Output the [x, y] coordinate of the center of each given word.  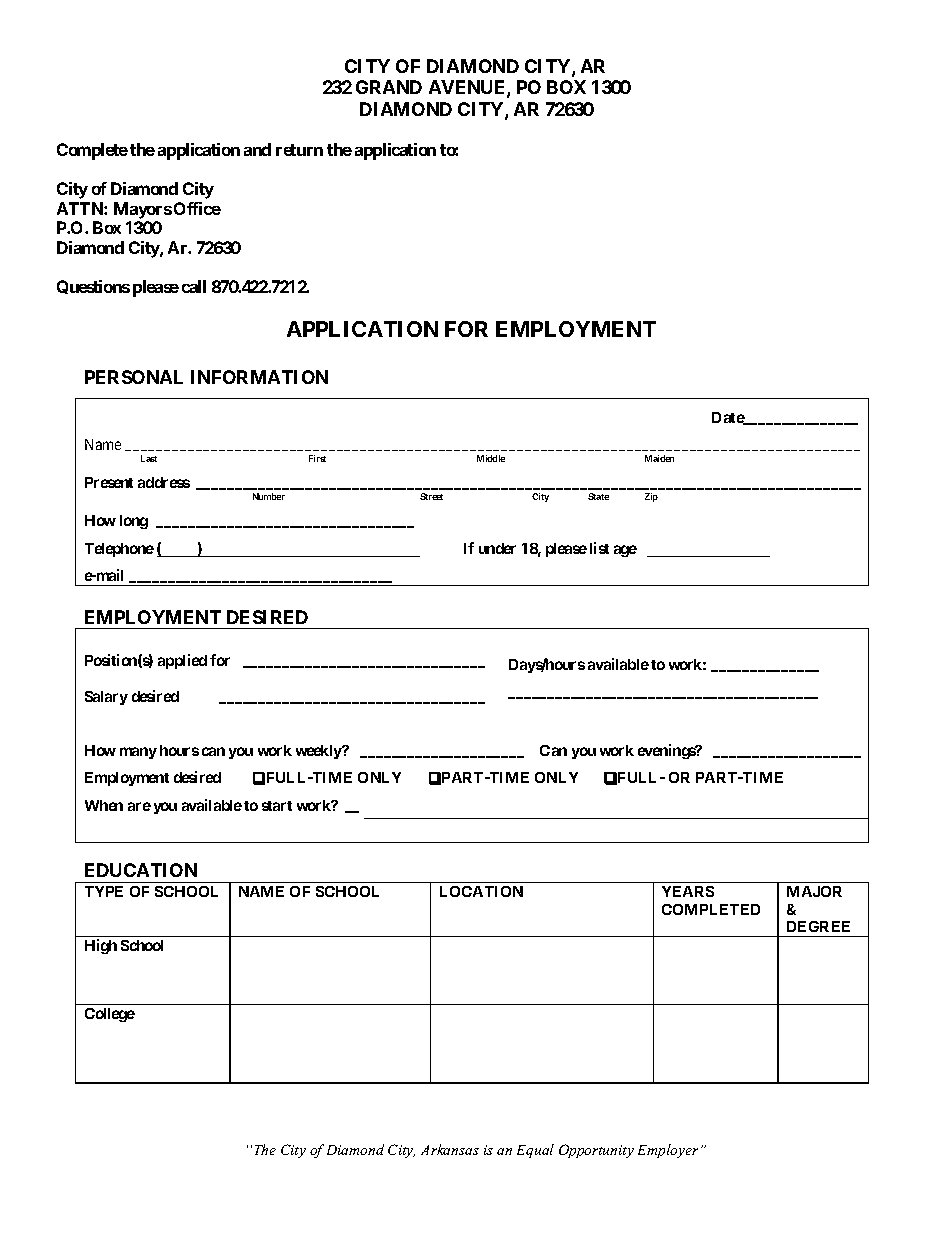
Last [149, 458]
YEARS [688, 891]
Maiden [659, 458]
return [299, 150]
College [110, 1015]
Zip [651, 497]
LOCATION [481, 891]
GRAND [389, 87]
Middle [491, 458]
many [138, 753]
